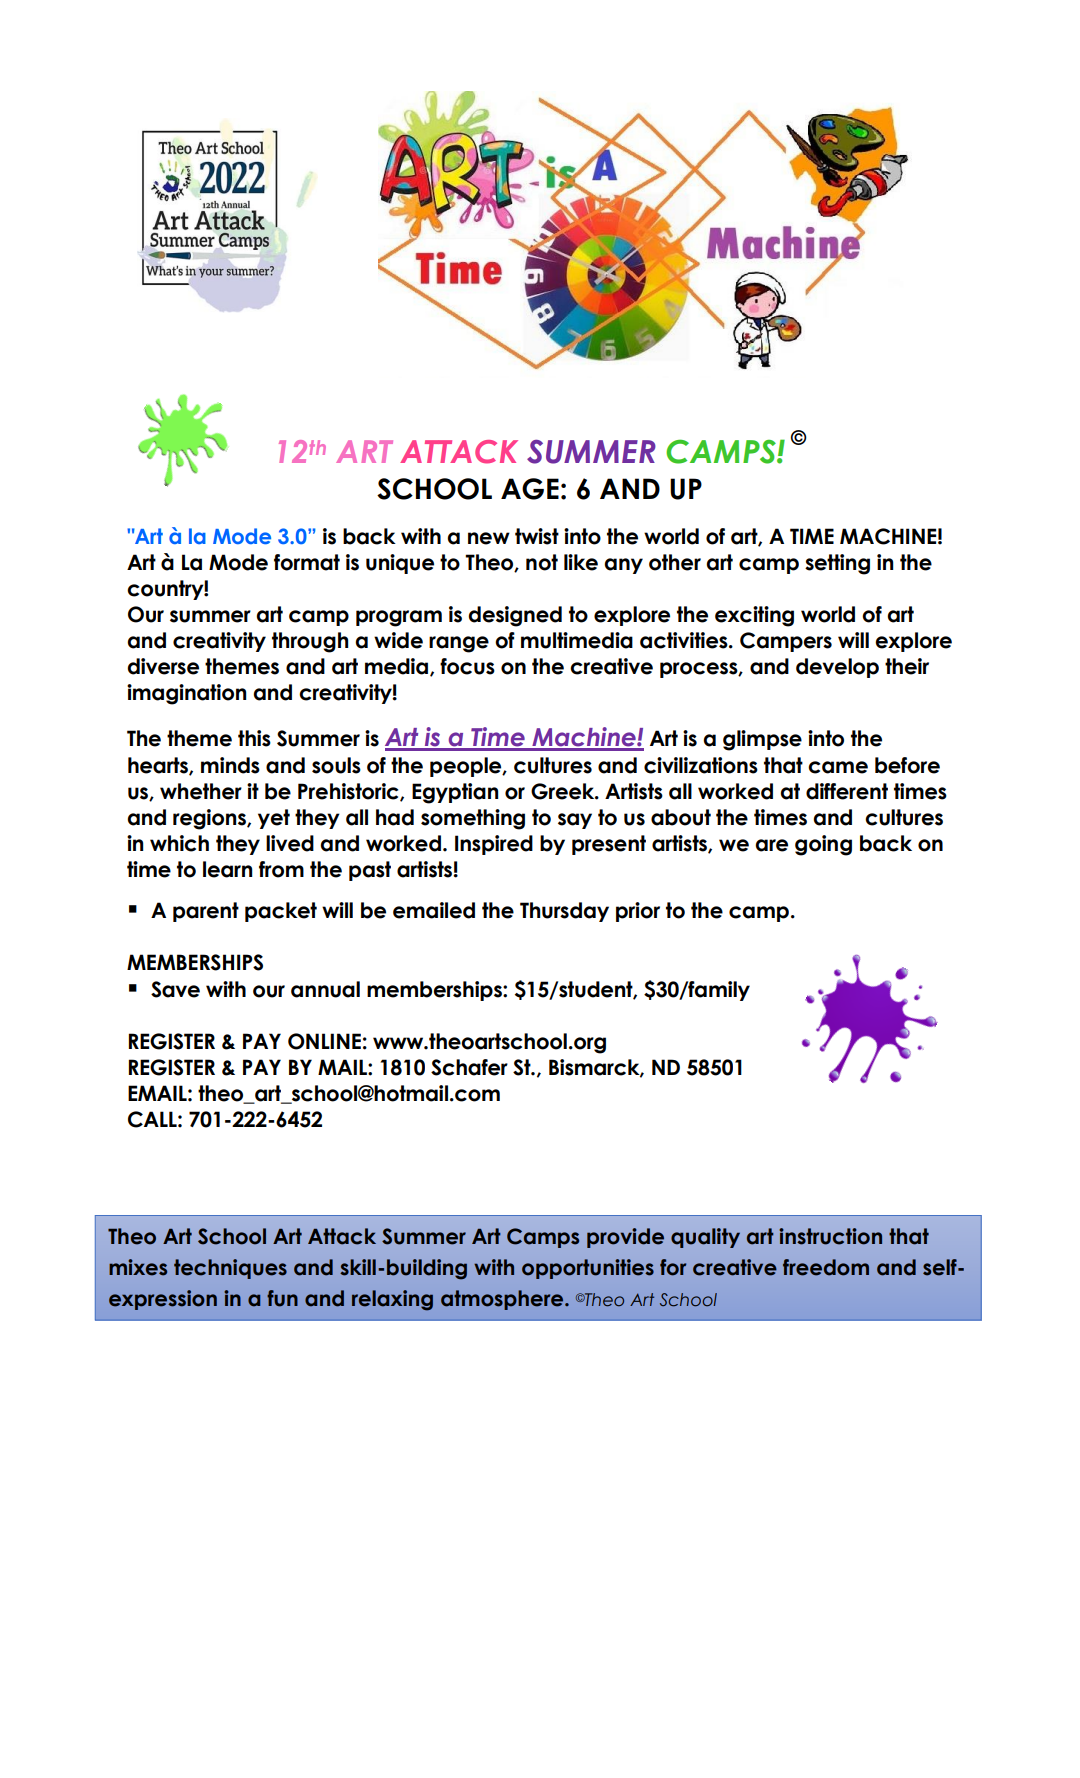 Image resolution: width=1080 pixels, height=1778 pixels. What do you see at coordinates (163, 666) in the screenshot?
I see `diverse` at bounding box center [163, 666].
